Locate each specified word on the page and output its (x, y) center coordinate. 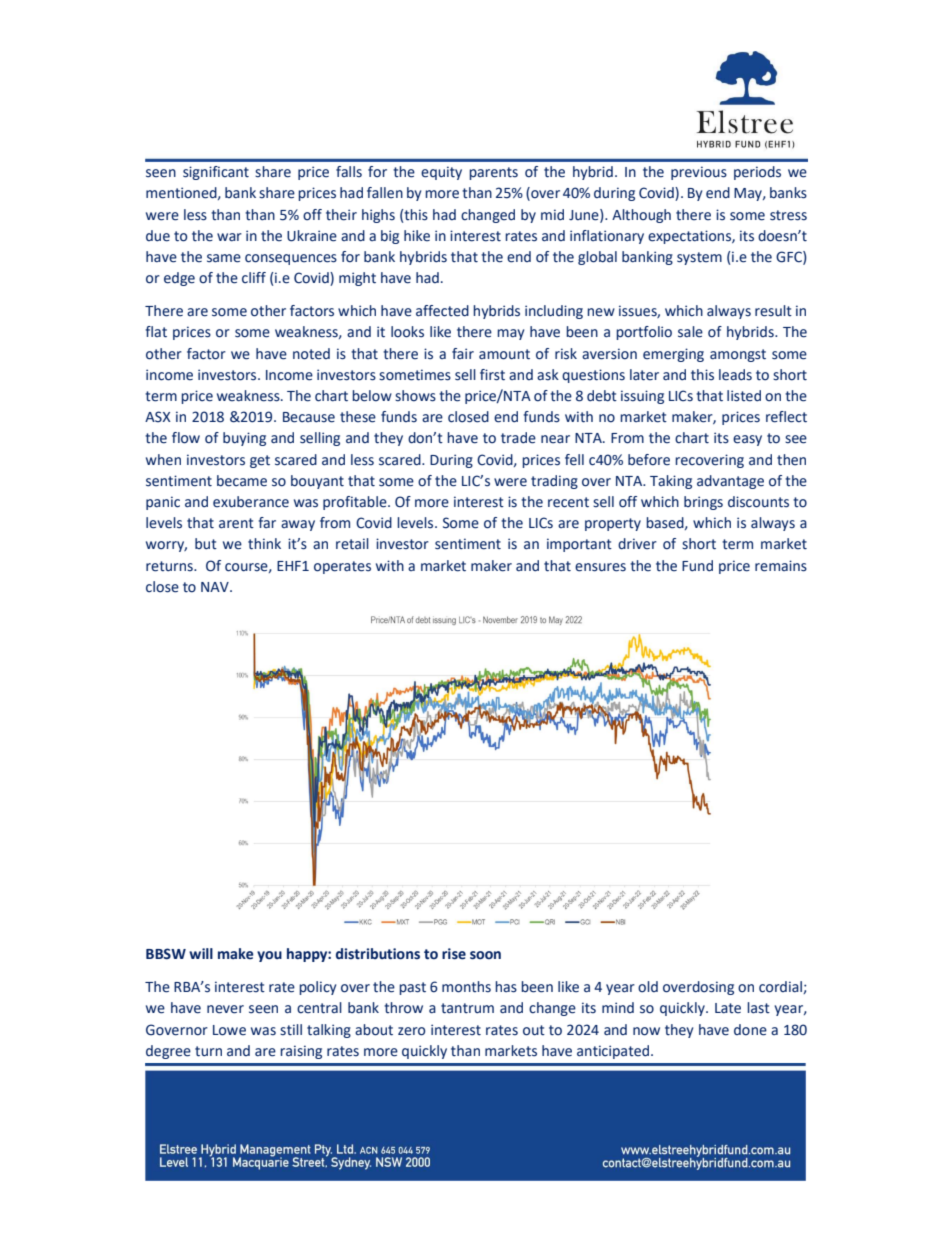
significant (216, 173)
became (242, 481)
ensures (600, 567)
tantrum (467, 1008)
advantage (730, 482)
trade (518, 438)
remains (781, 566)
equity (441, 173)
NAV (216, 587)
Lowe (229, 1030)
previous (699, 173)
